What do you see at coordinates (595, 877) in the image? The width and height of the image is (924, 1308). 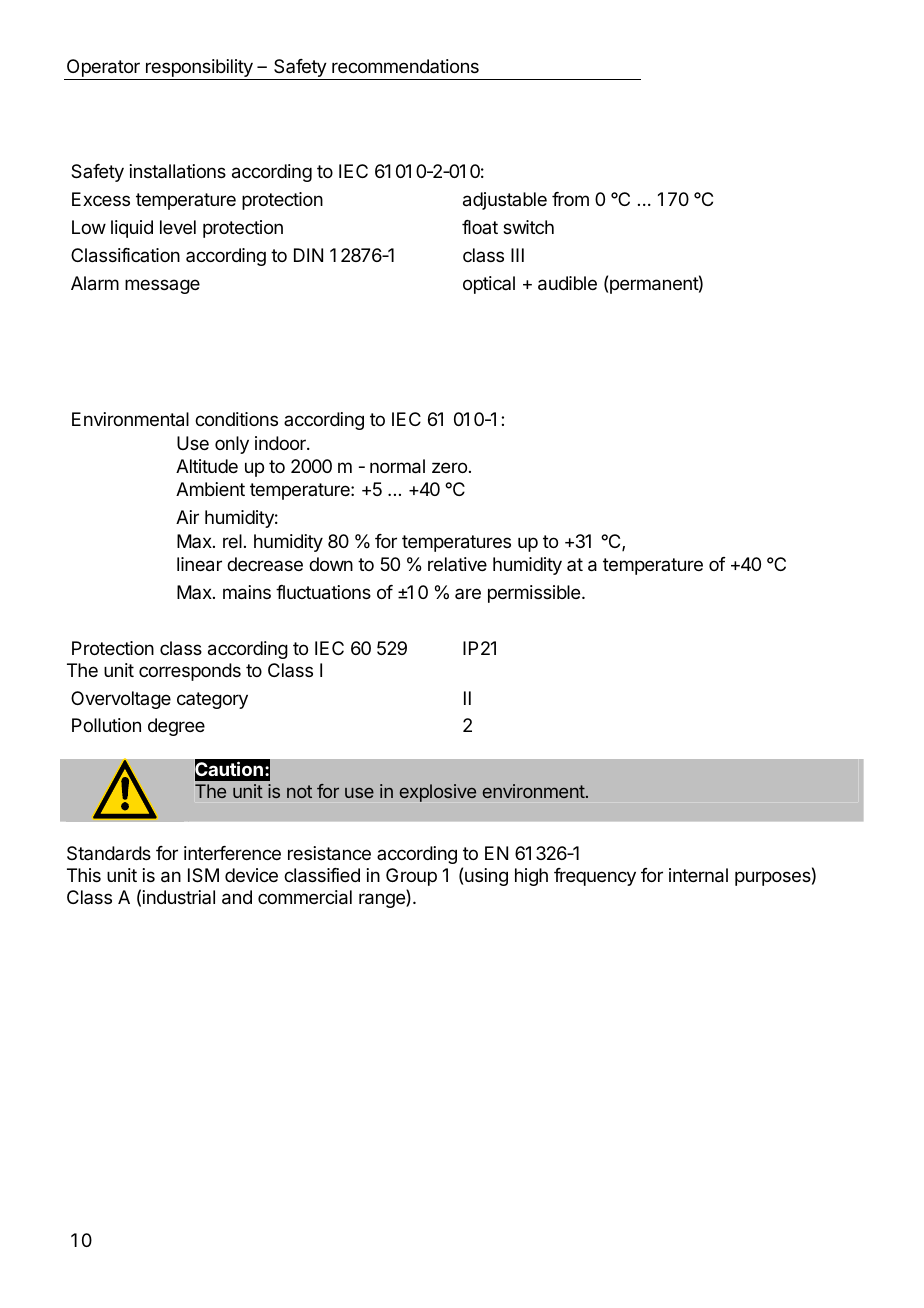 I see `frequency` at bounding box center [595, 877].
